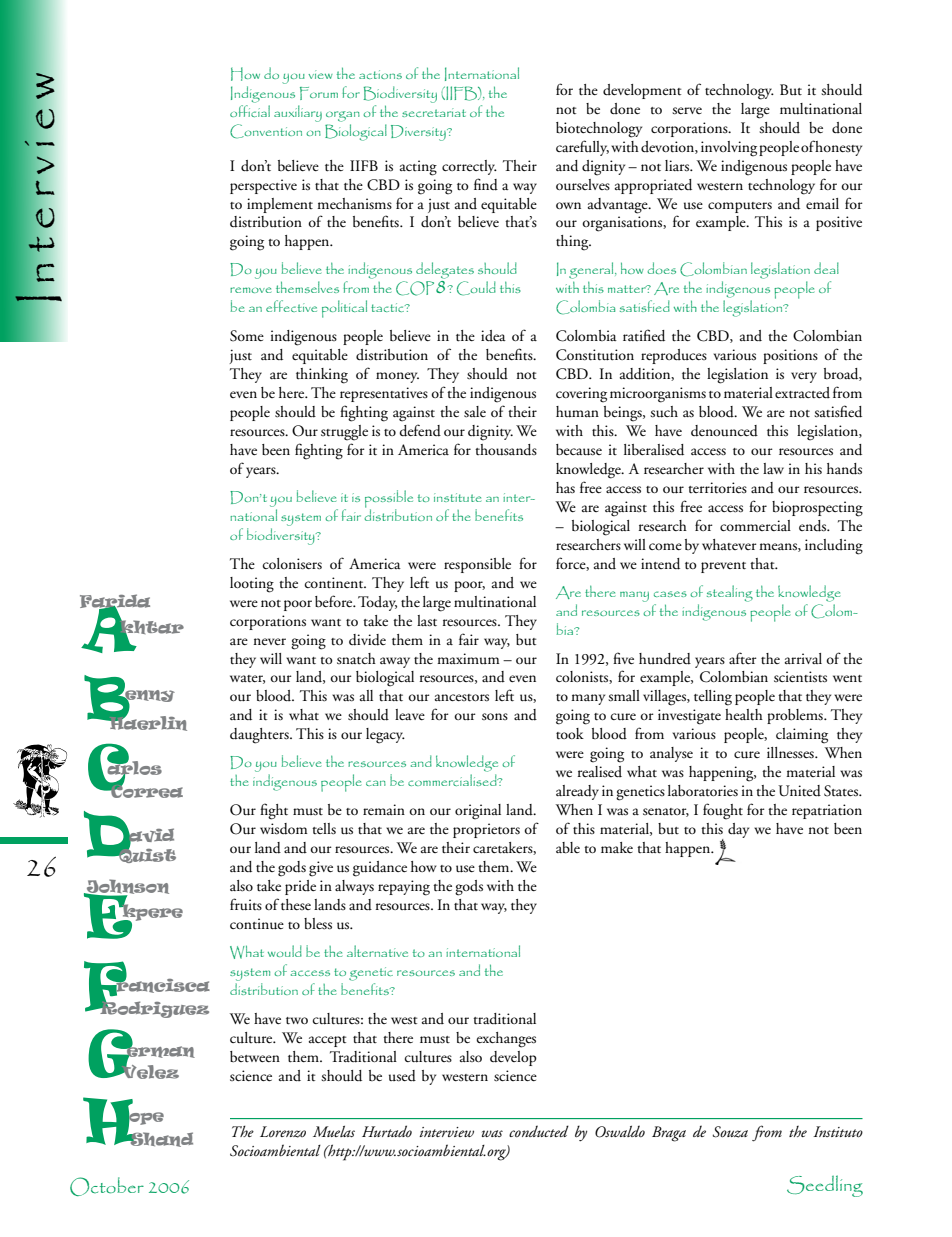 The width and height of the document is (952, 1237). What do you see at coordinates (468, 658) in the document?
I see `maximum` at bounding box center [468, 658].
